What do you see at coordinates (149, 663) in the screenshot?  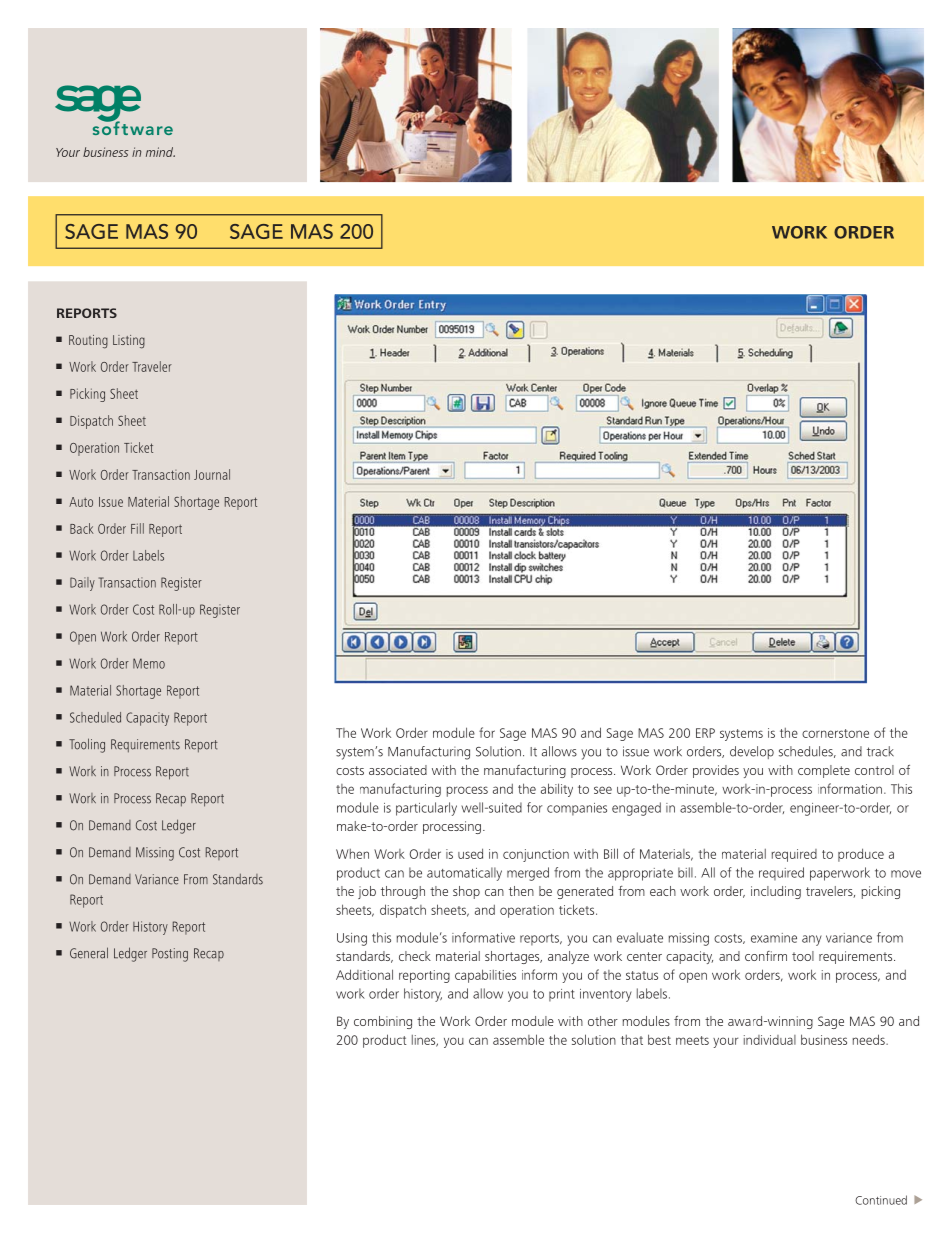 I see `Memo` at bounding box center [149, 663].
